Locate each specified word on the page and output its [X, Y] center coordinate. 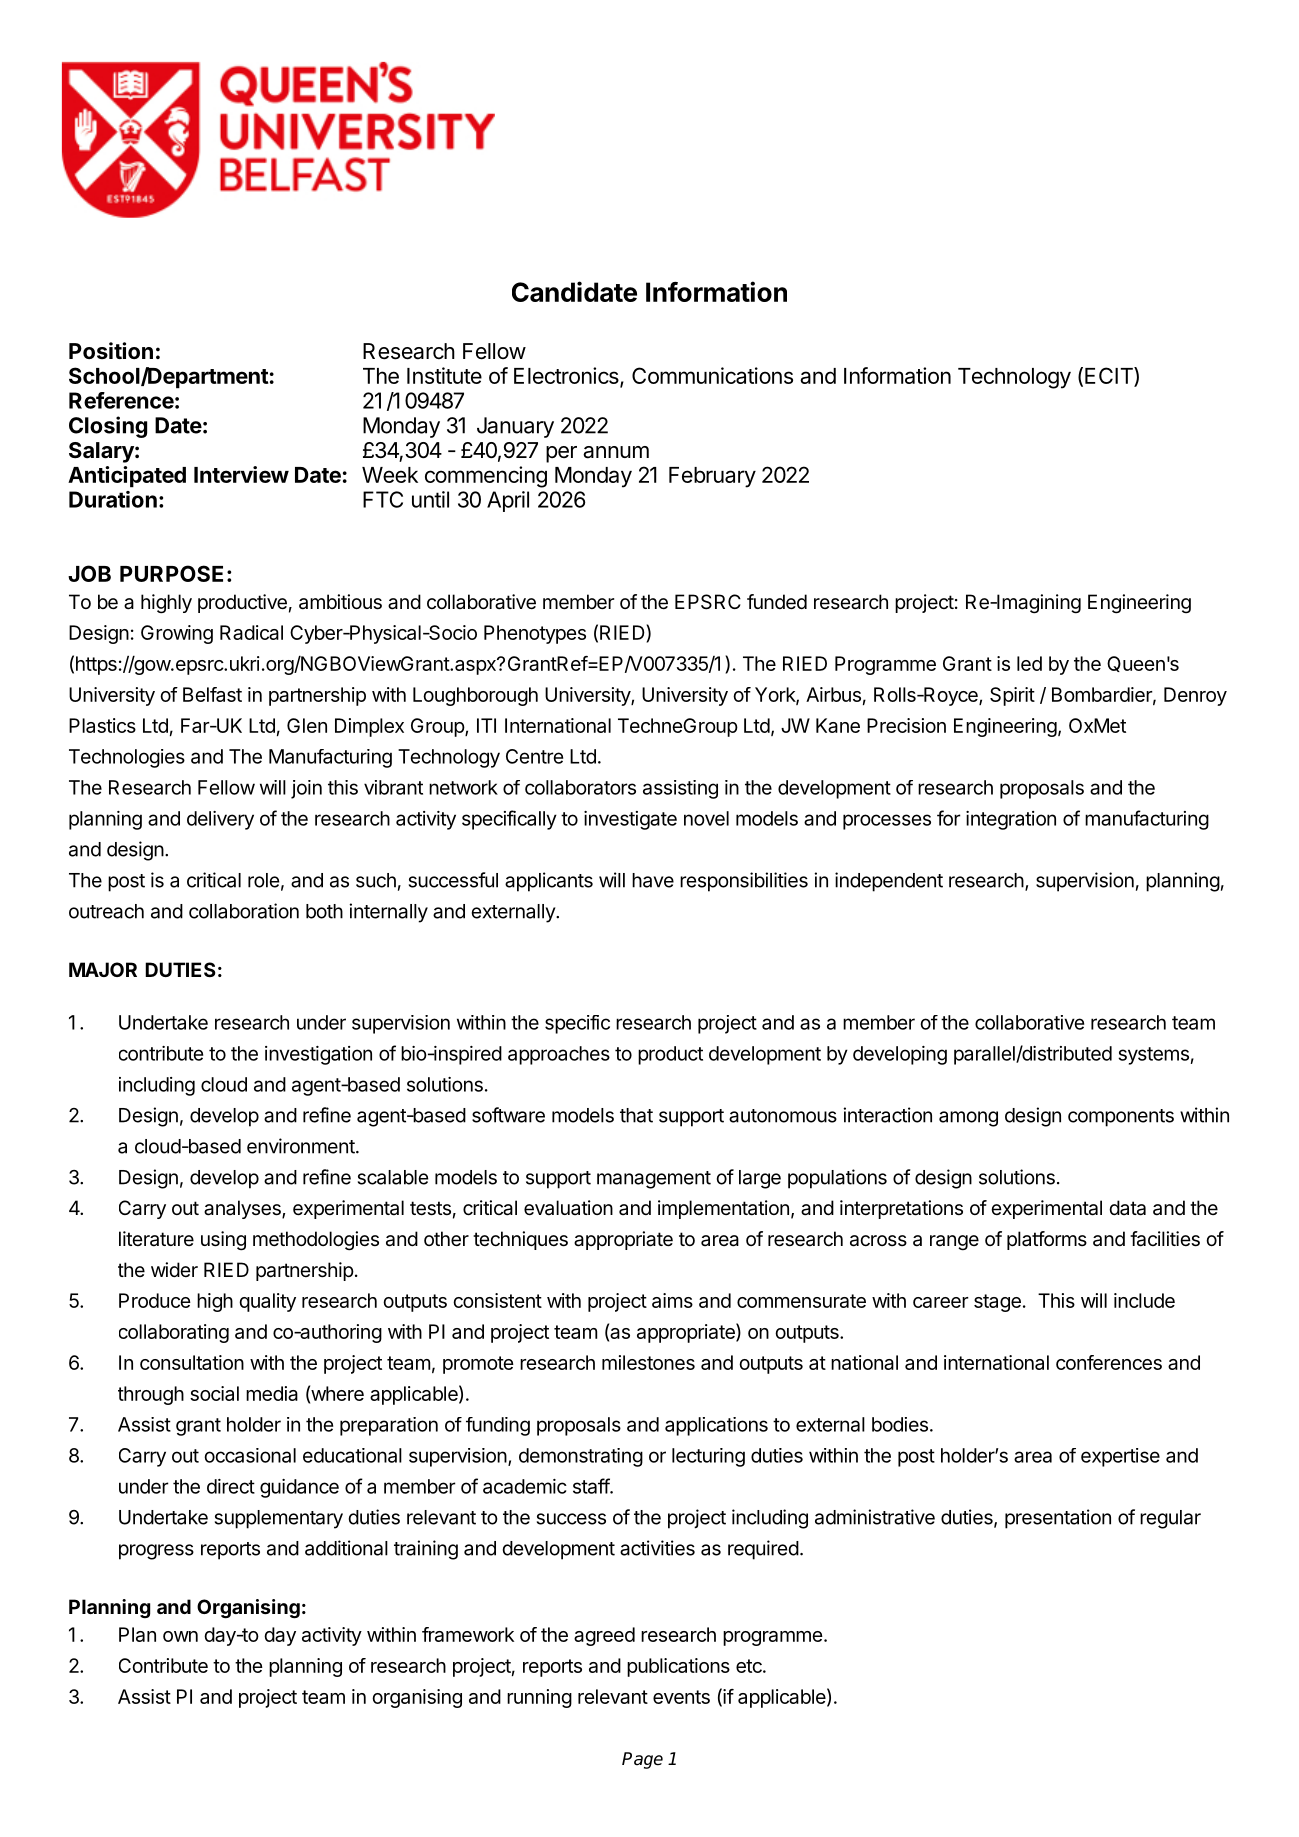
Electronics [567, 377]
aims [672, 1300]
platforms [1047, 1240]
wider [174, 1269]
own [180, 1636]
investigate [630, 820]
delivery [220, 820]
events [681, 1697]
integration [1011, 820]
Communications [712, 375]
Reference [121, 400]
